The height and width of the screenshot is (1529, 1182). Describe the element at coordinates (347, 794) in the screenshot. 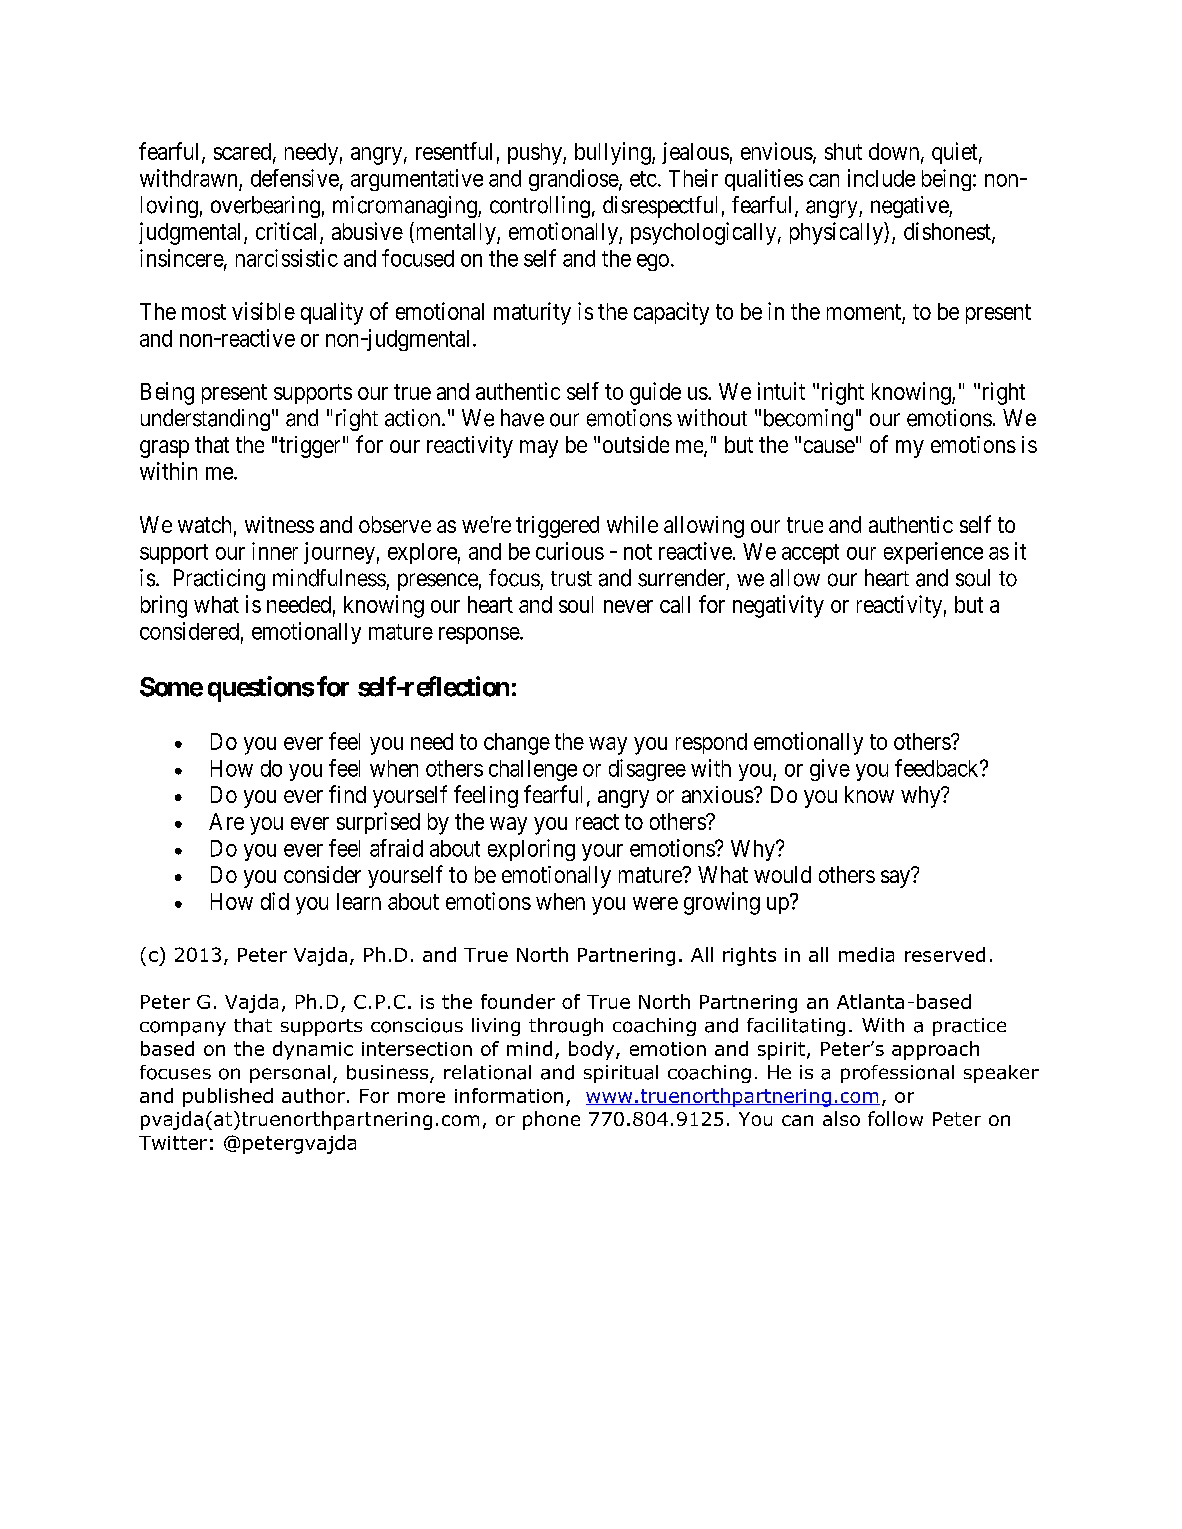

I see `find` at that location.
